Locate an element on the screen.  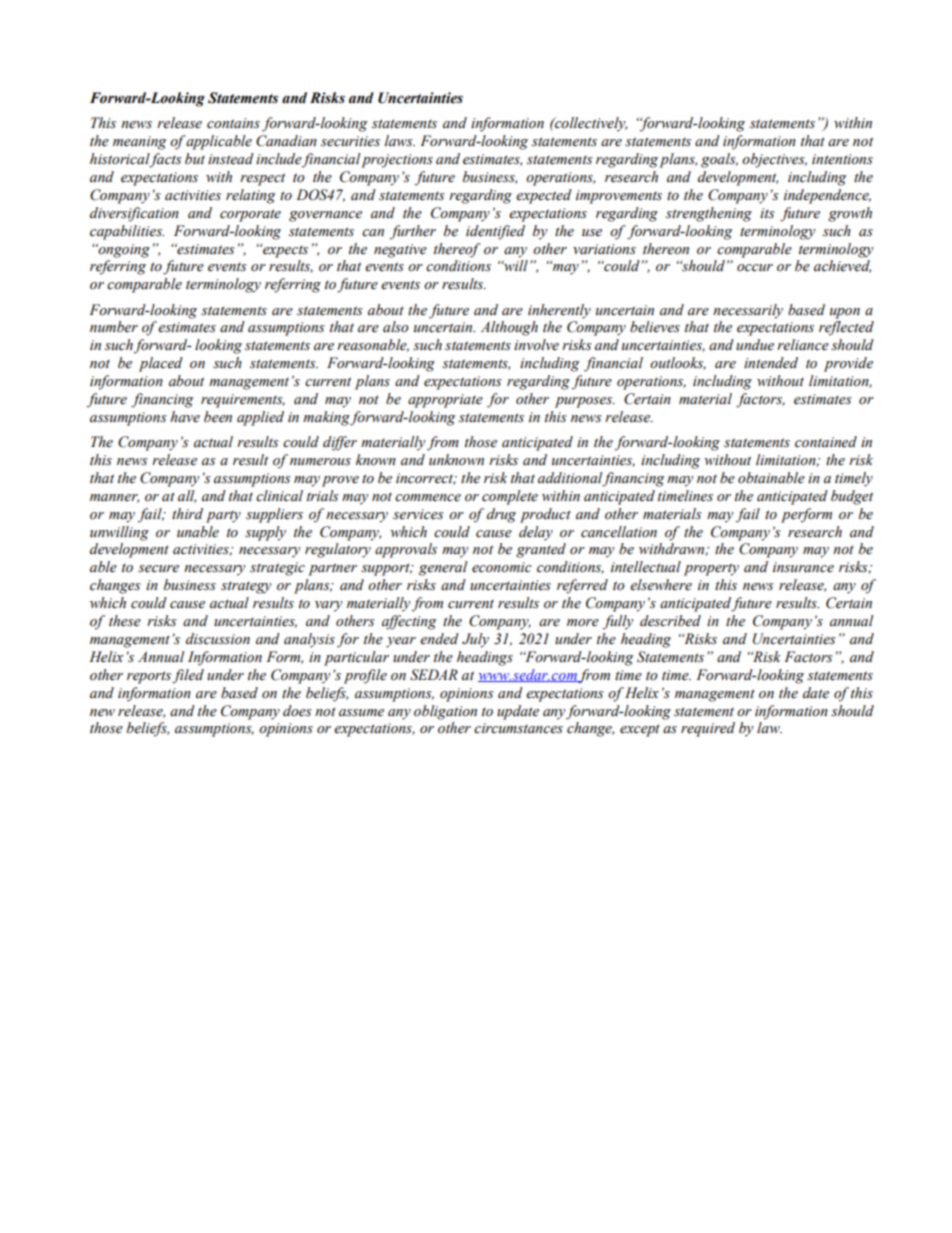
laws is located at coordinates (400, 140).
